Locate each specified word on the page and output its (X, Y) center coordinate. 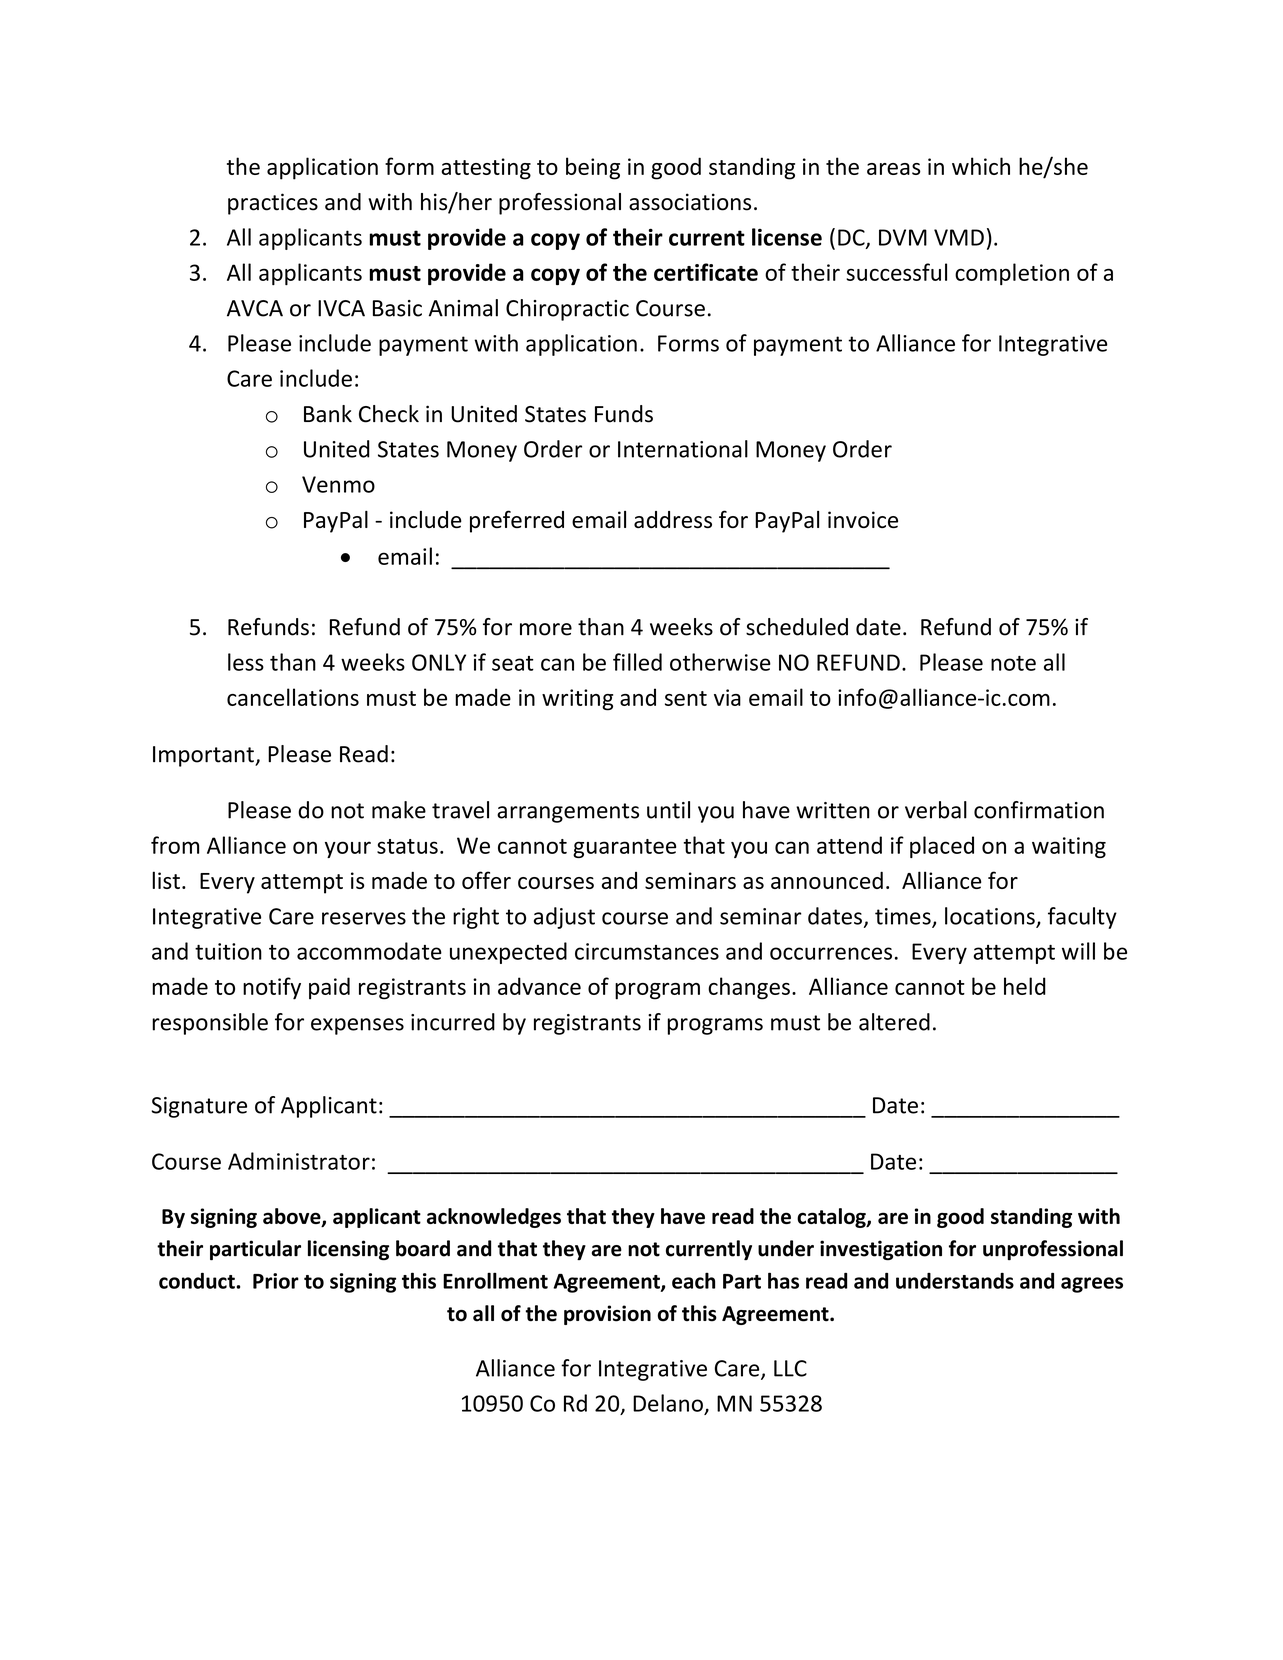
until (668, 810)
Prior (276, 1281)
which (981, 166)
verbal (936, 810)
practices (273, 204)
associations (690, 202)
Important (204, 756)
